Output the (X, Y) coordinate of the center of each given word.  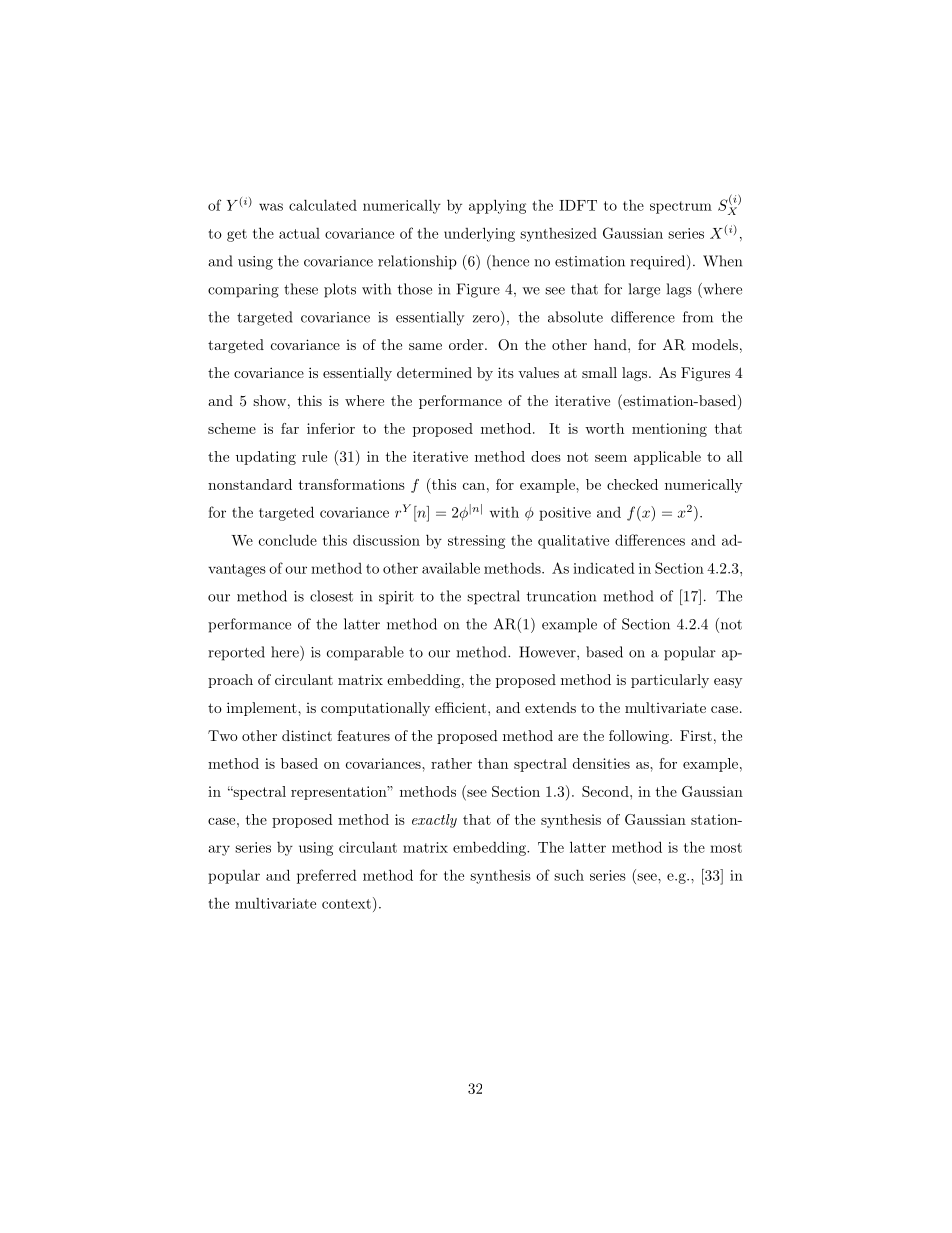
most (726, 848)
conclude (288, 540)
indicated (604, 568)
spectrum (681, 207)
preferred (327, 876)
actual (299, 233)
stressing (476, 542)
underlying (479, 234)
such (569, 875)
